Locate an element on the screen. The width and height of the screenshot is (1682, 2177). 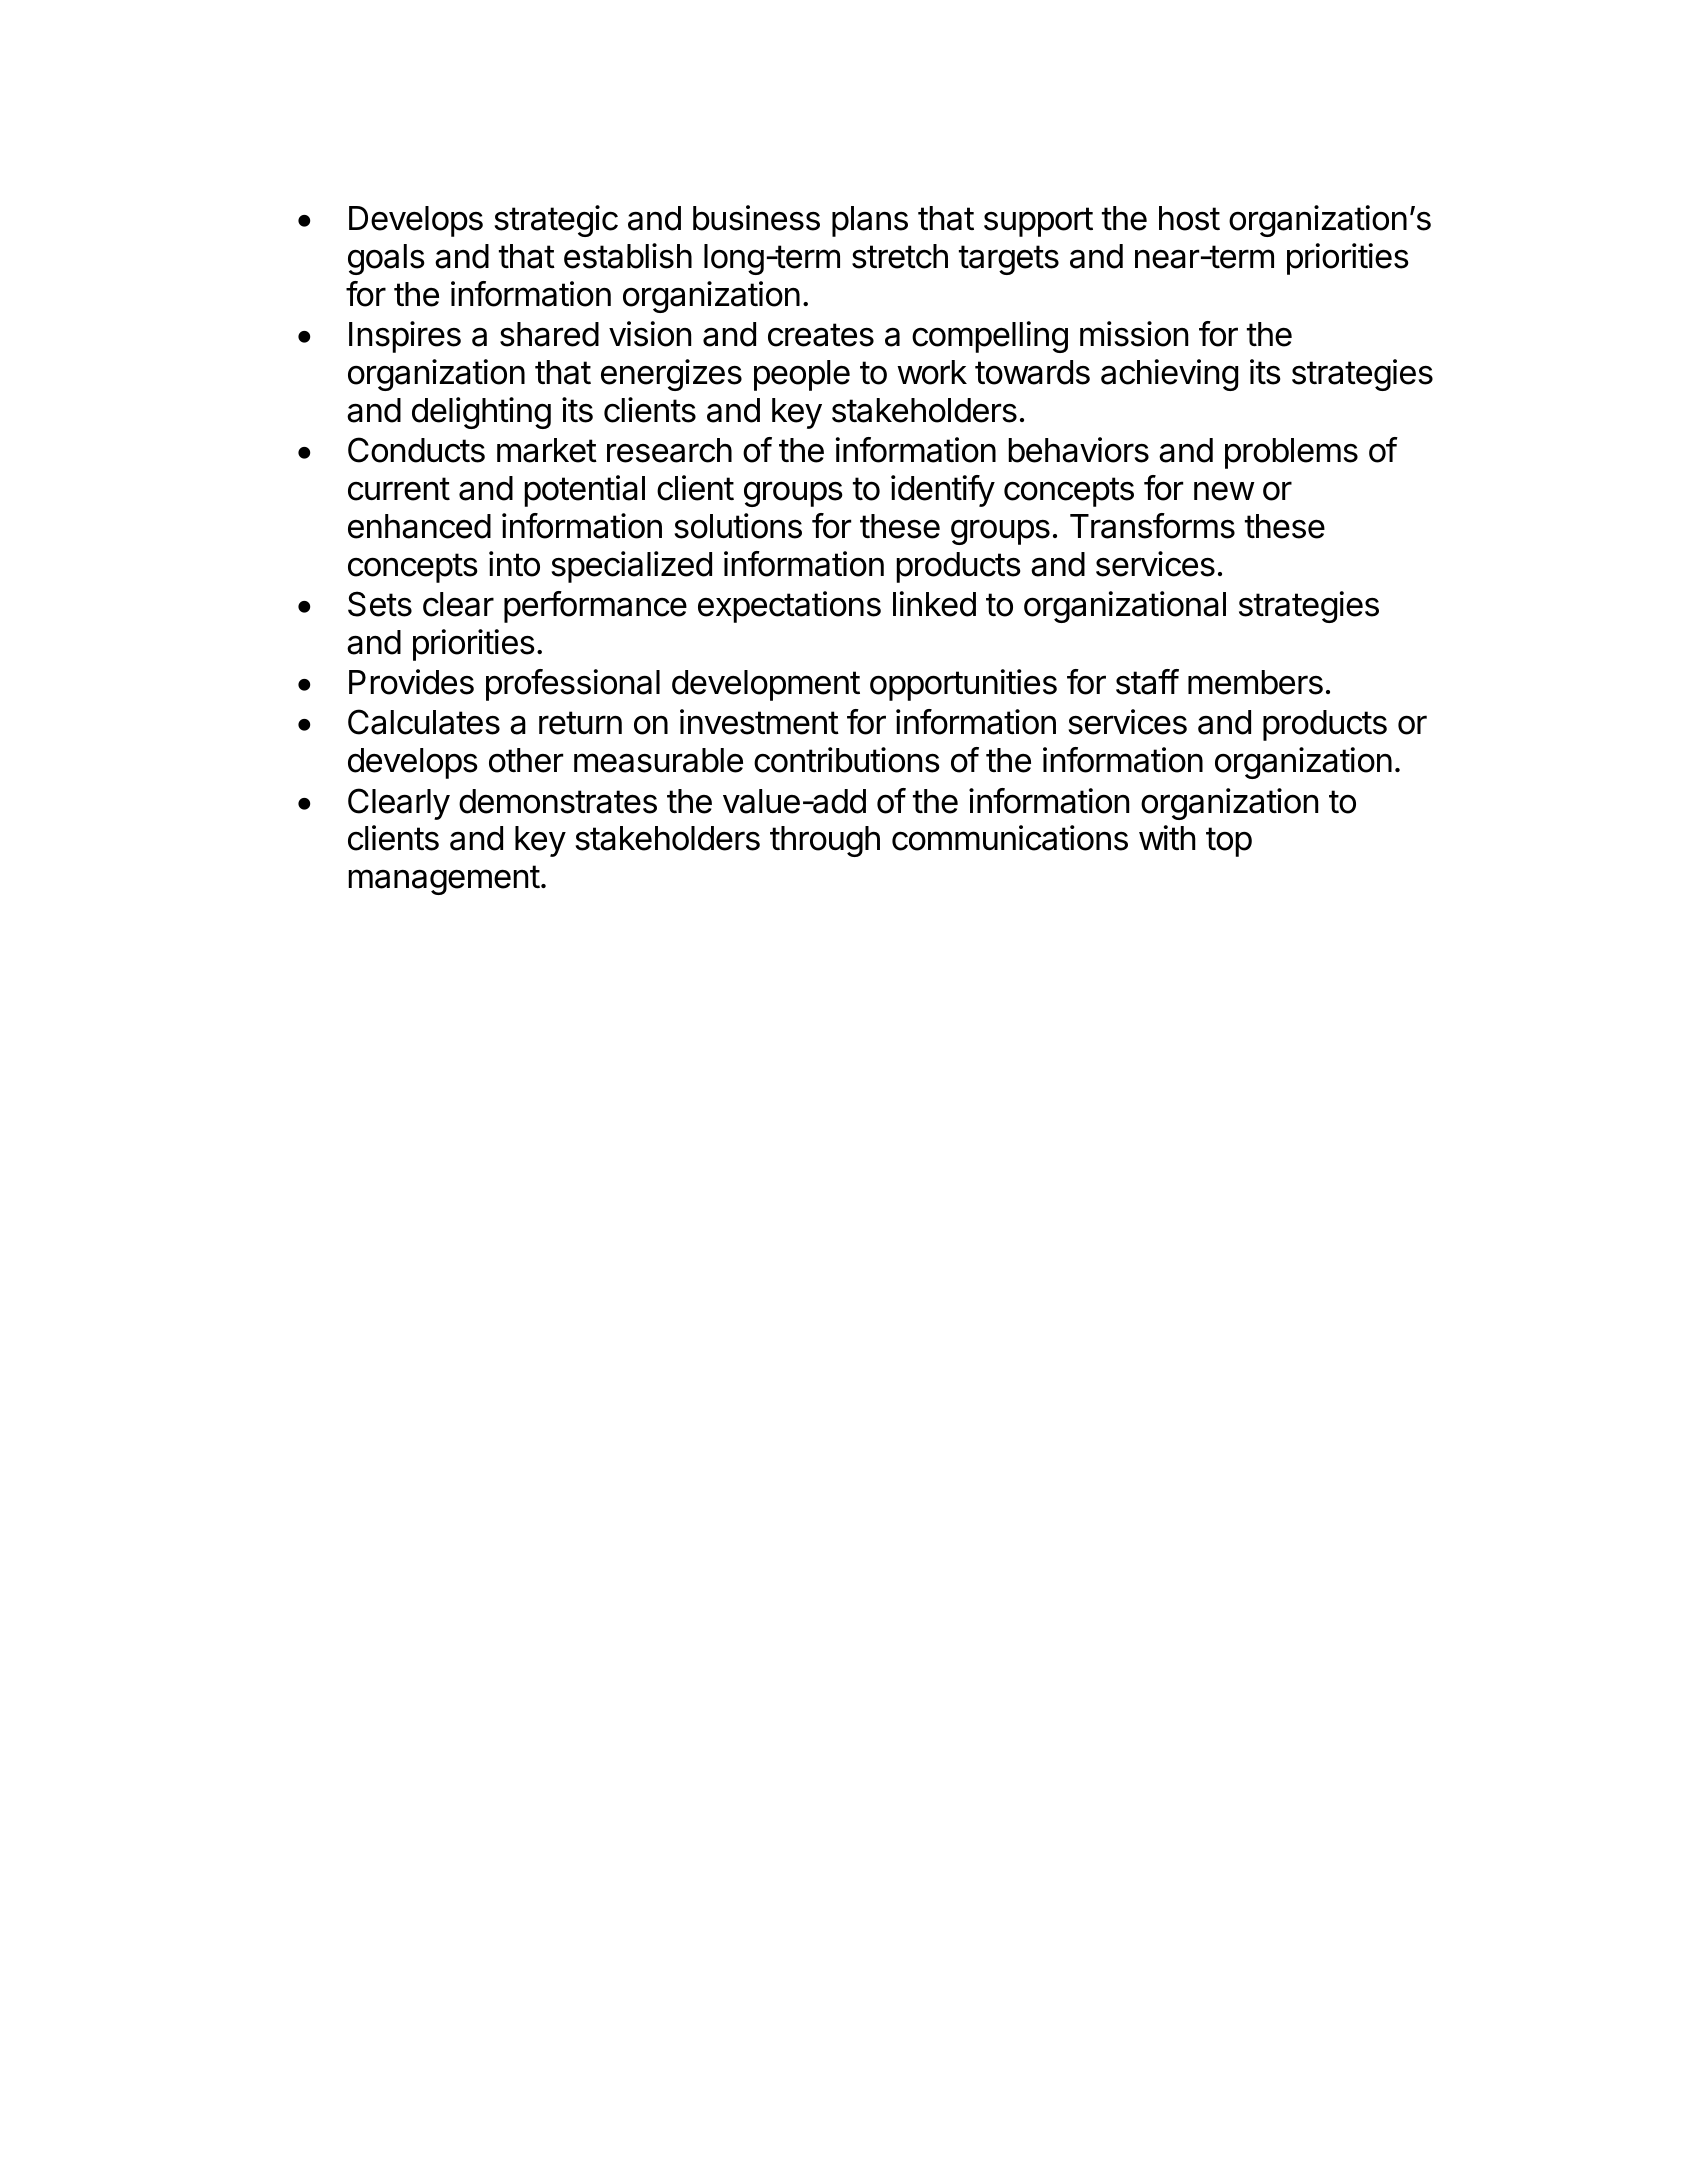
management is located at coordinates (444, 880).
